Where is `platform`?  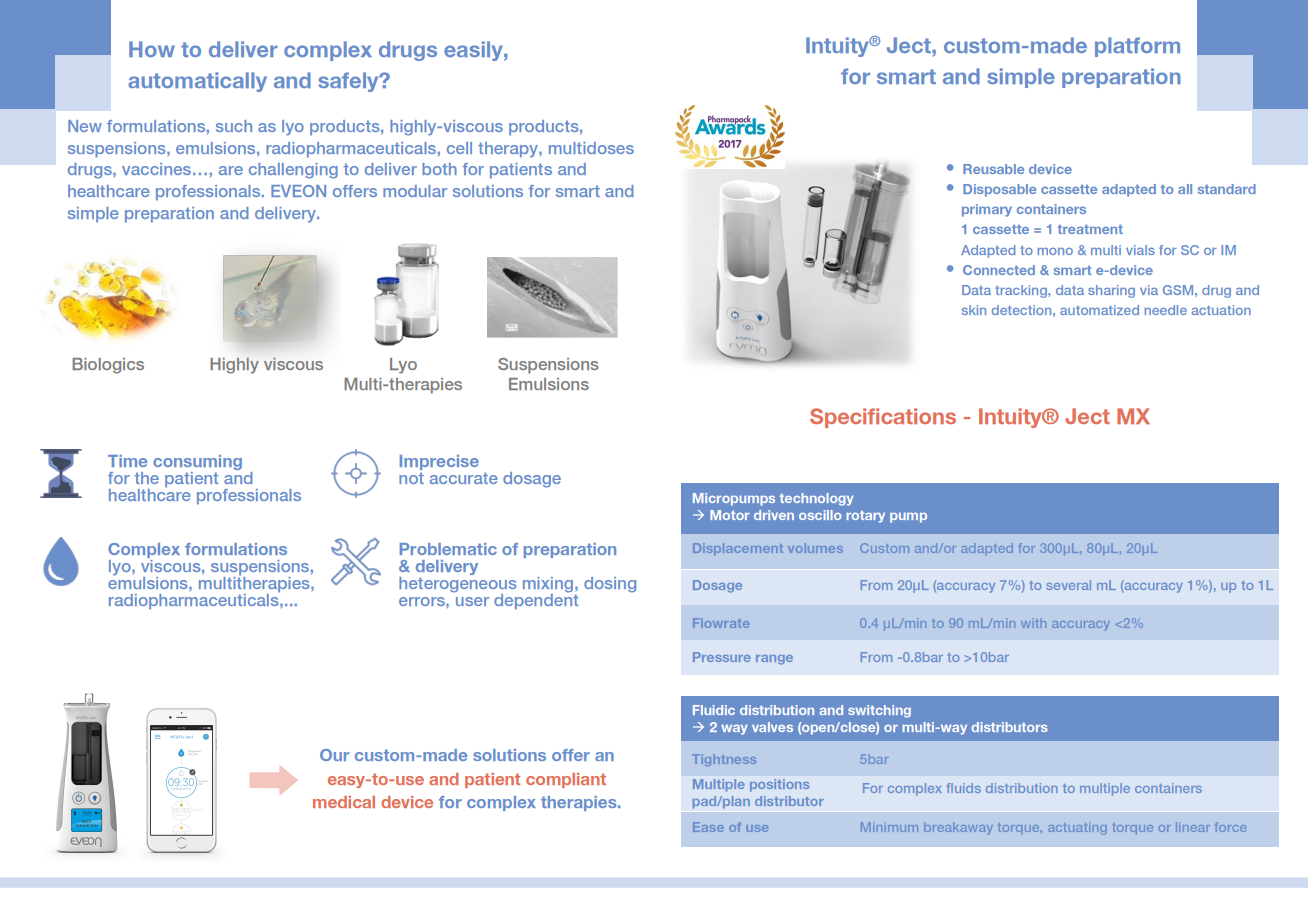
platform is located at coordinates (1137, 47).
